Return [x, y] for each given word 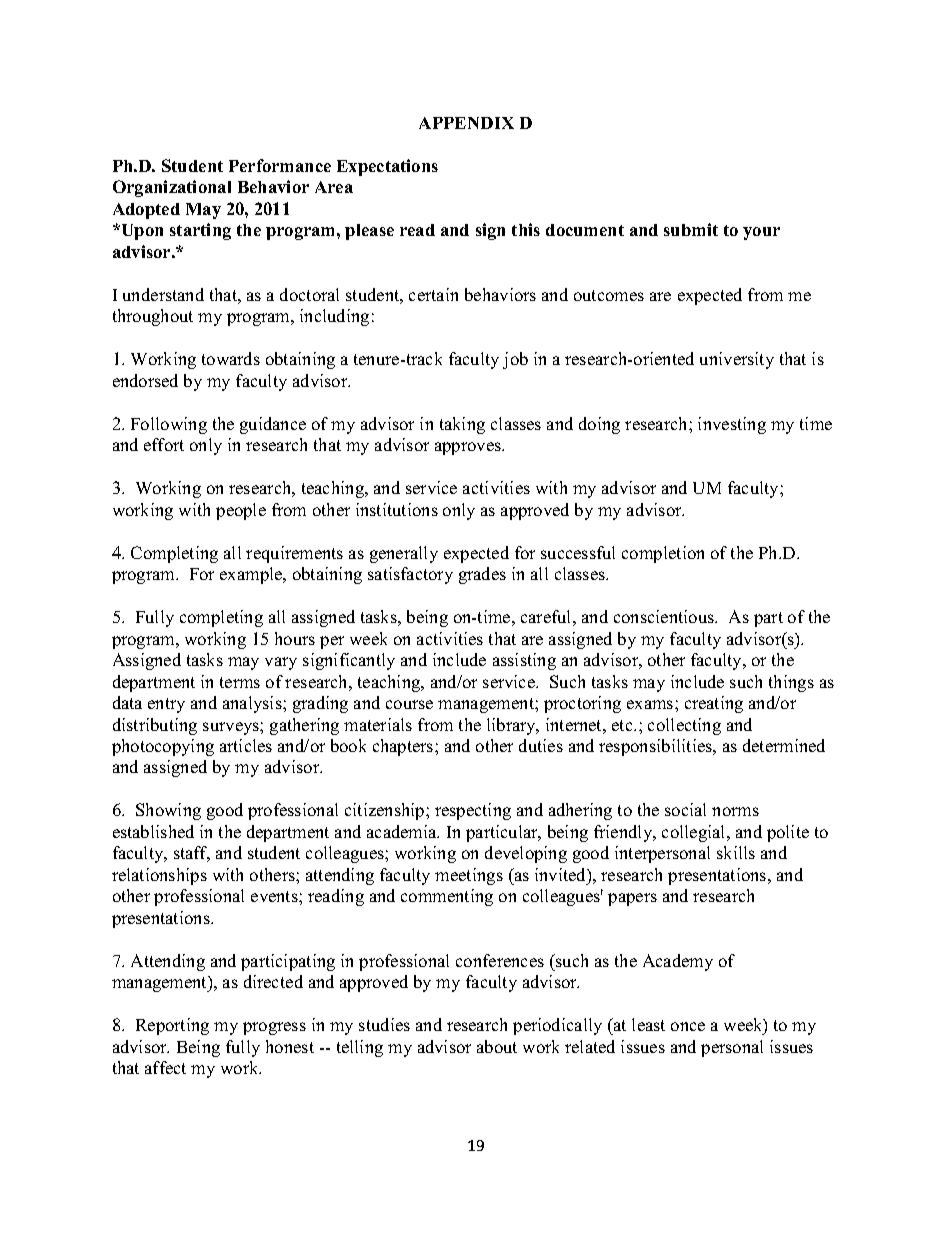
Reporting [172, 1026]
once [688, 1026]
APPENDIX [466, 123]
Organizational [172, 188]
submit [691, 229]
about [497, 1046]
